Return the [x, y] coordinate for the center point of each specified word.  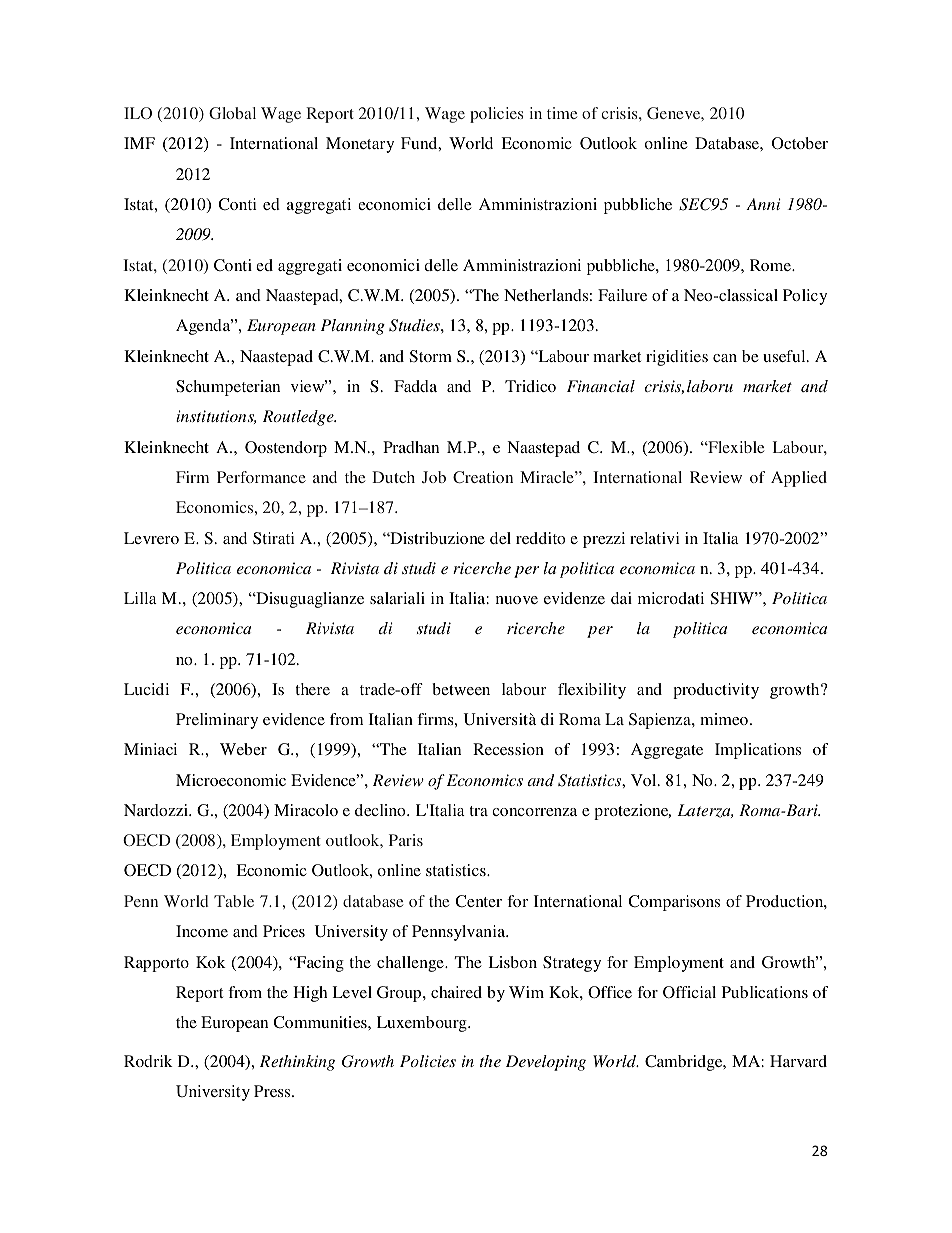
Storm [431, 356]
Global [232, 113]
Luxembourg [423, 1024]
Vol [645, 780]
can [725, 358]
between [461, 689]
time [562, 113]
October [800, 143]
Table [234, 901]
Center [478, 901]
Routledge [299, 418]
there [312, 689]
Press [273, 1091]
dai [621, 598]
